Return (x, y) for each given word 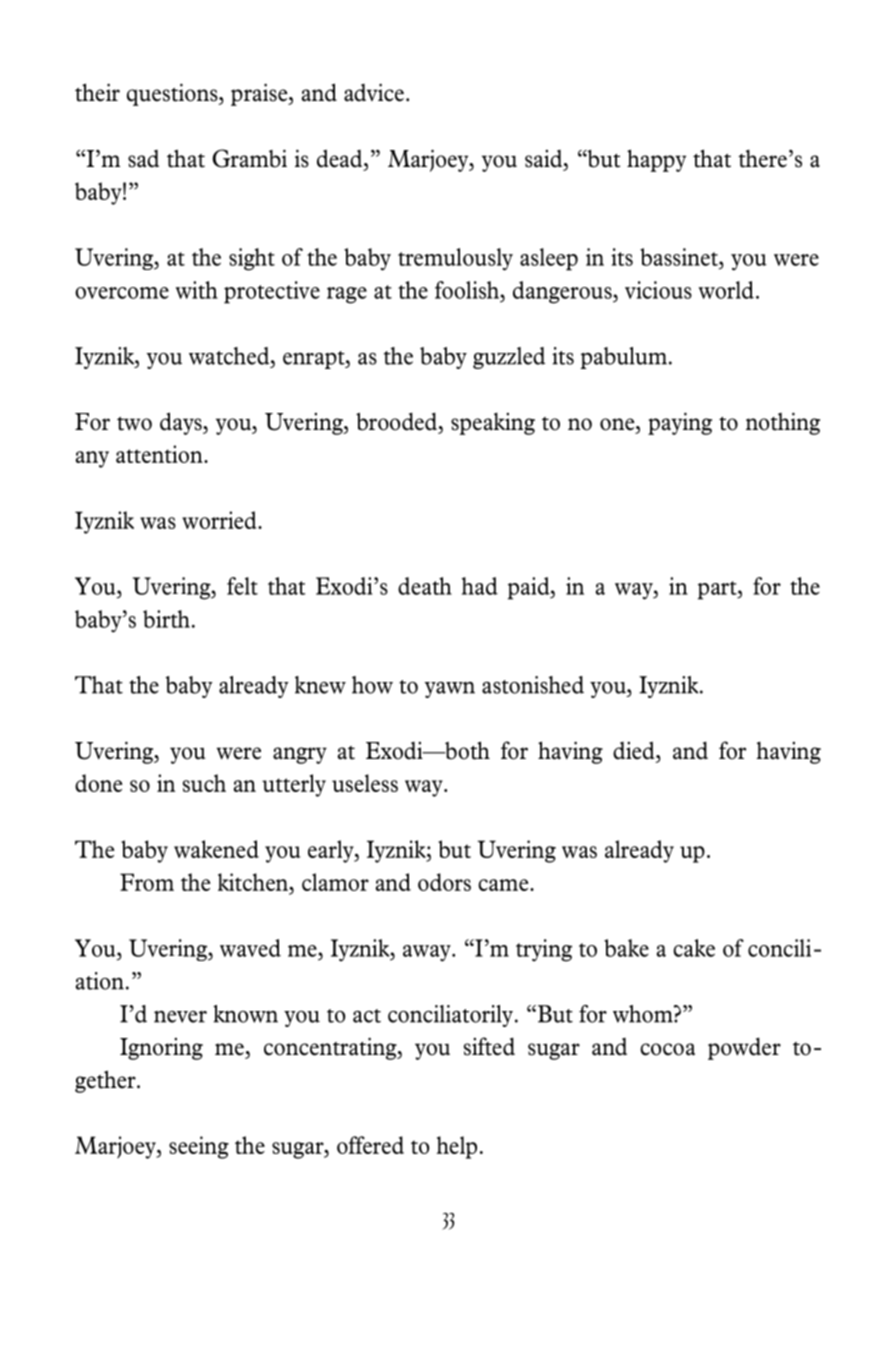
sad (143, 159)
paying (680, 423)
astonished (533, 685)
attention (160, 454)
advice (374, 92)
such (204, 783)
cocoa (667, 1049)
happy (656, 160)
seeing (199, 1147)
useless (365, 783)
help (457, 1147)
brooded (396, 421)
